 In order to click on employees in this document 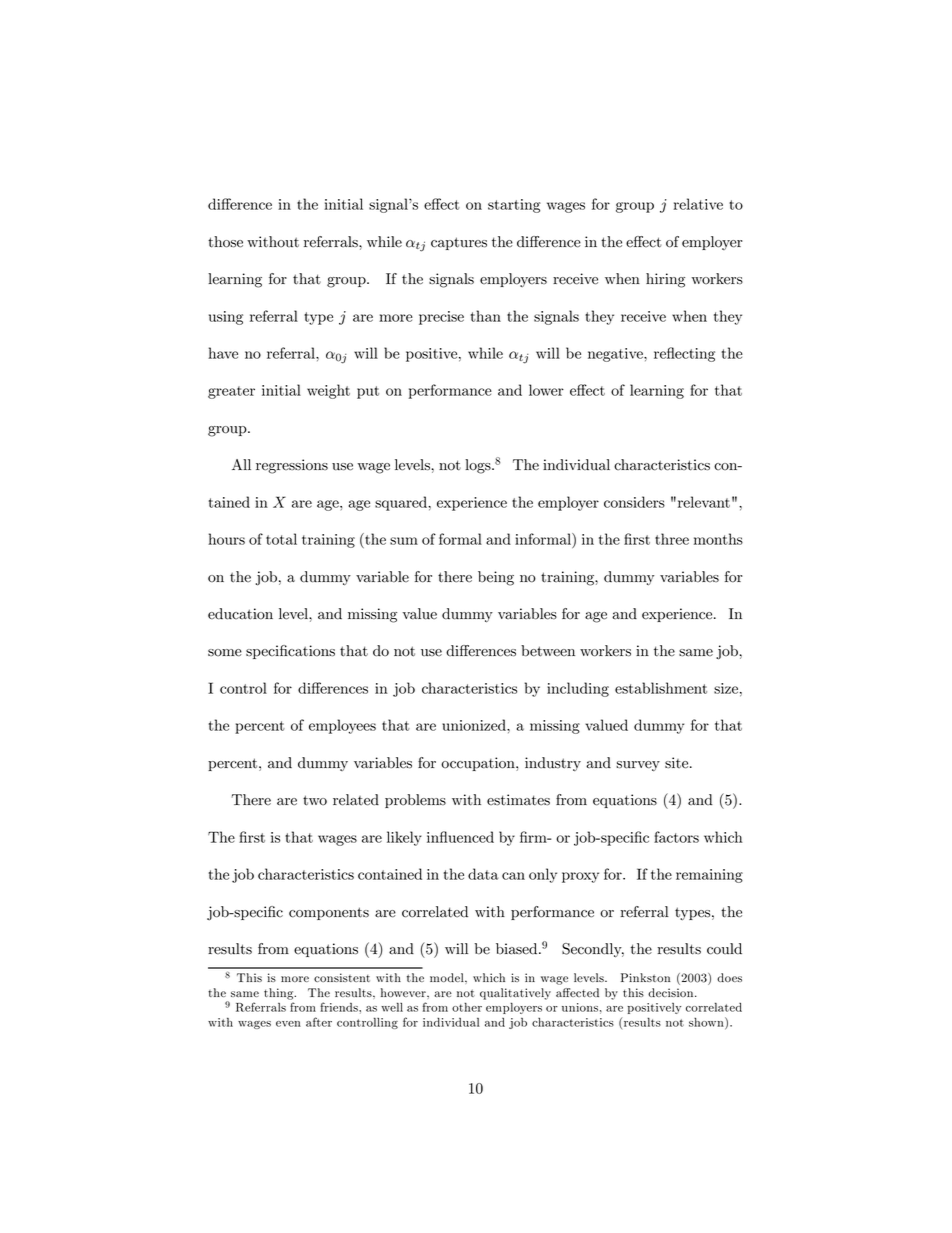, I will do `click(342, 726)`.
